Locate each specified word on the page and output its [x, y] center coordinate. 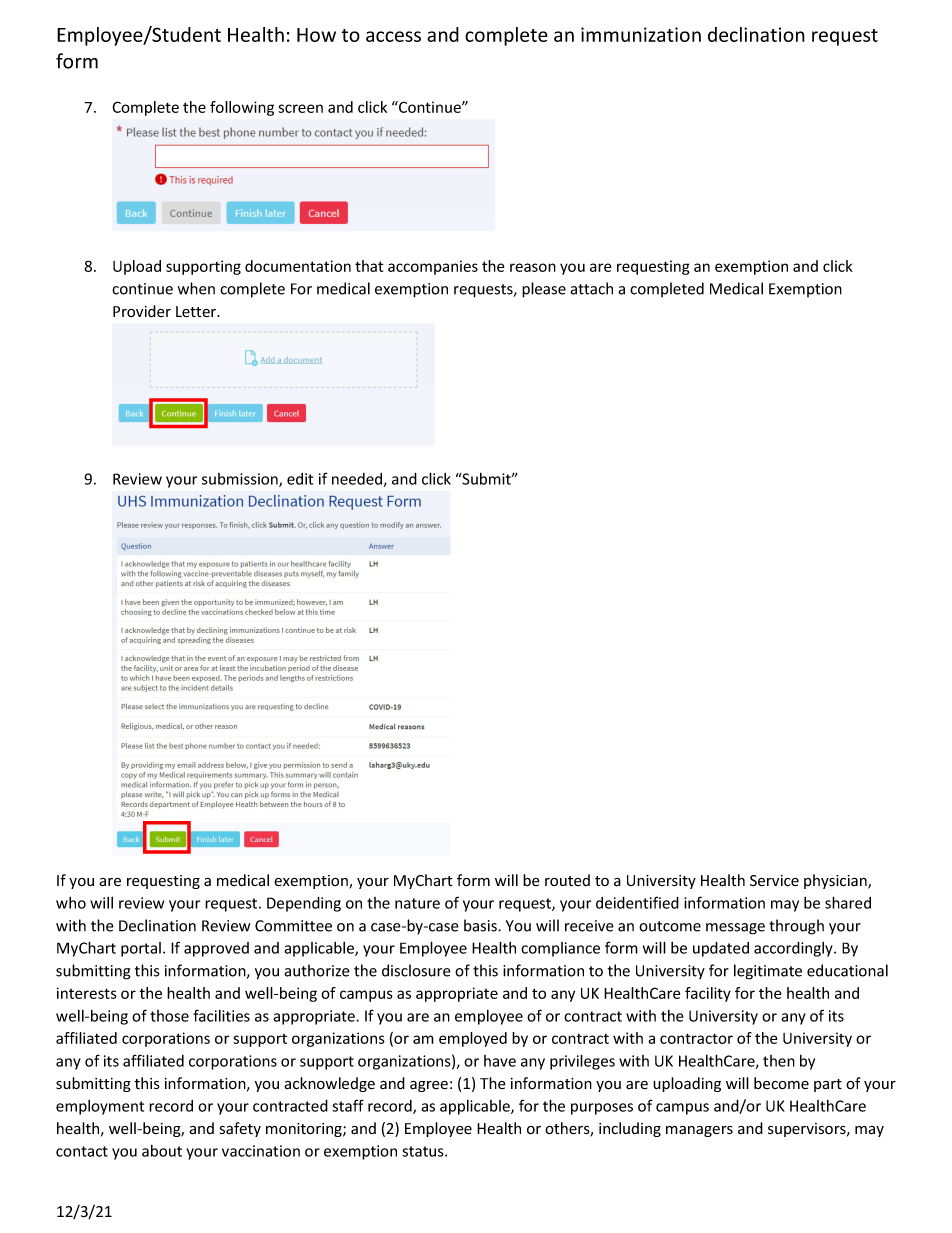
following [242, 108]
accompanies [433, 267]
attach [591, 288]
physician [836, 881]
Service [774, 881]
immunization [641, 34]
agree [429, 1086]
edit [300, 479]
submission [241, 480]
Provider [142, 311]
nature [417, 903]
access [393, 36]
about [162, 1151]
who [71, 903]
